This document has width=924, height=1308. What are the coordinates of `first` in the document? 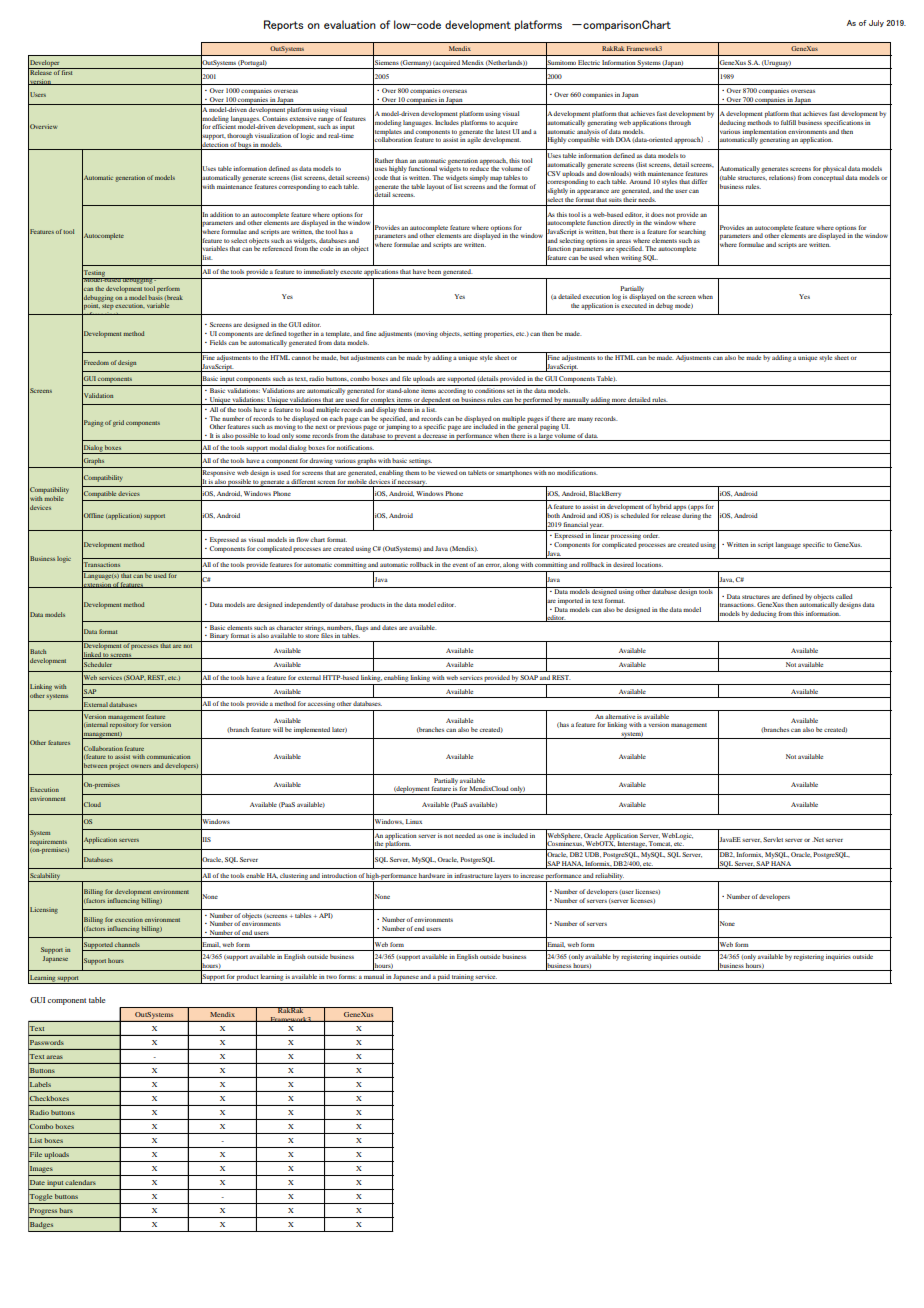 It's located at (67, 71).
